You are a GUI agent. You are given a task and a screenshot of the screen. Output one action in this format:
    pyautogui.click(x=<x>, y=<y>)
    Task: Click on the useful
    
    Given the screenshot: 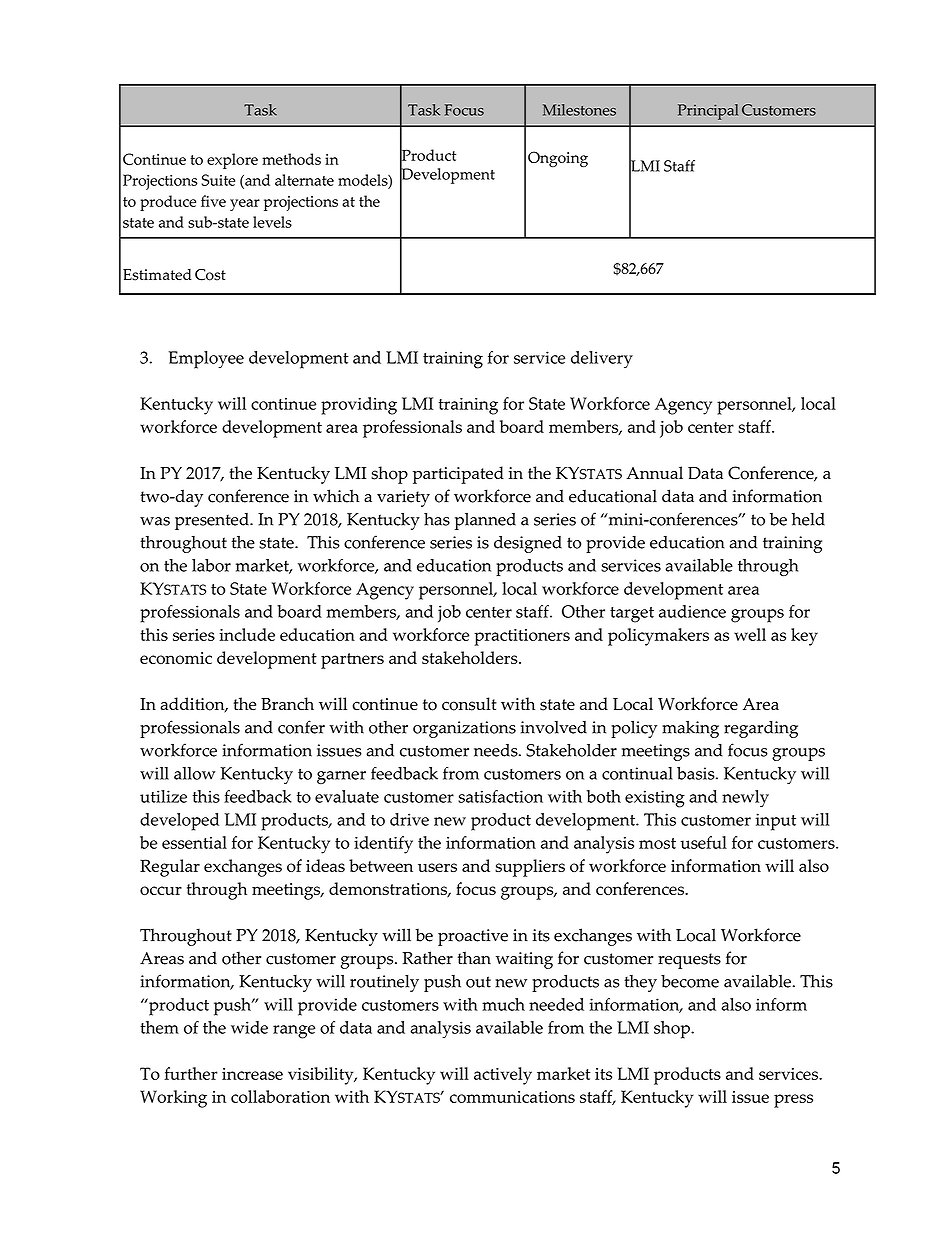 What is the action you would take?
    pyautogui.click(x=703, y=842)
